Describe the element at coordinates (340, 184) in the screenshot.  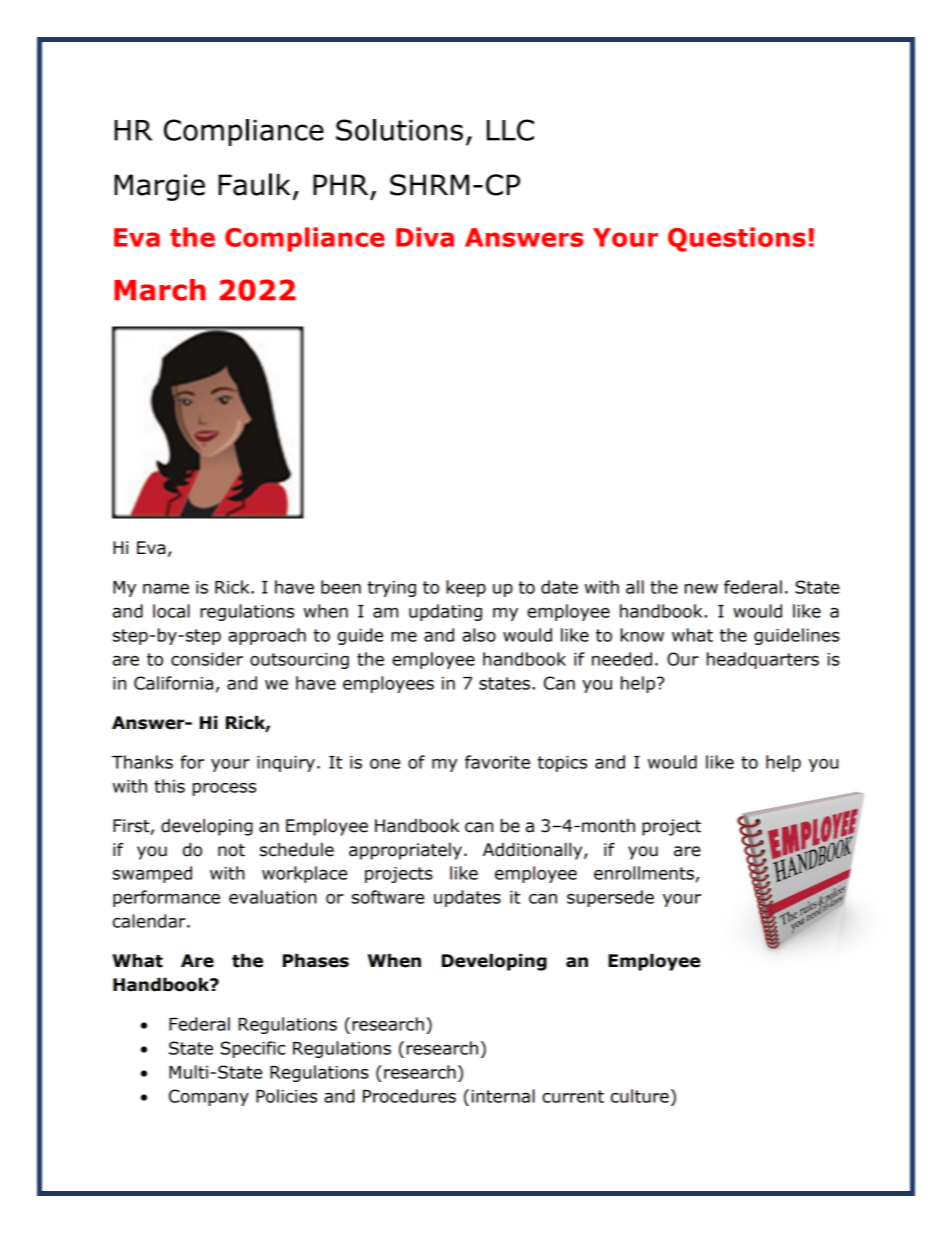
I see `PHR` at that location.
